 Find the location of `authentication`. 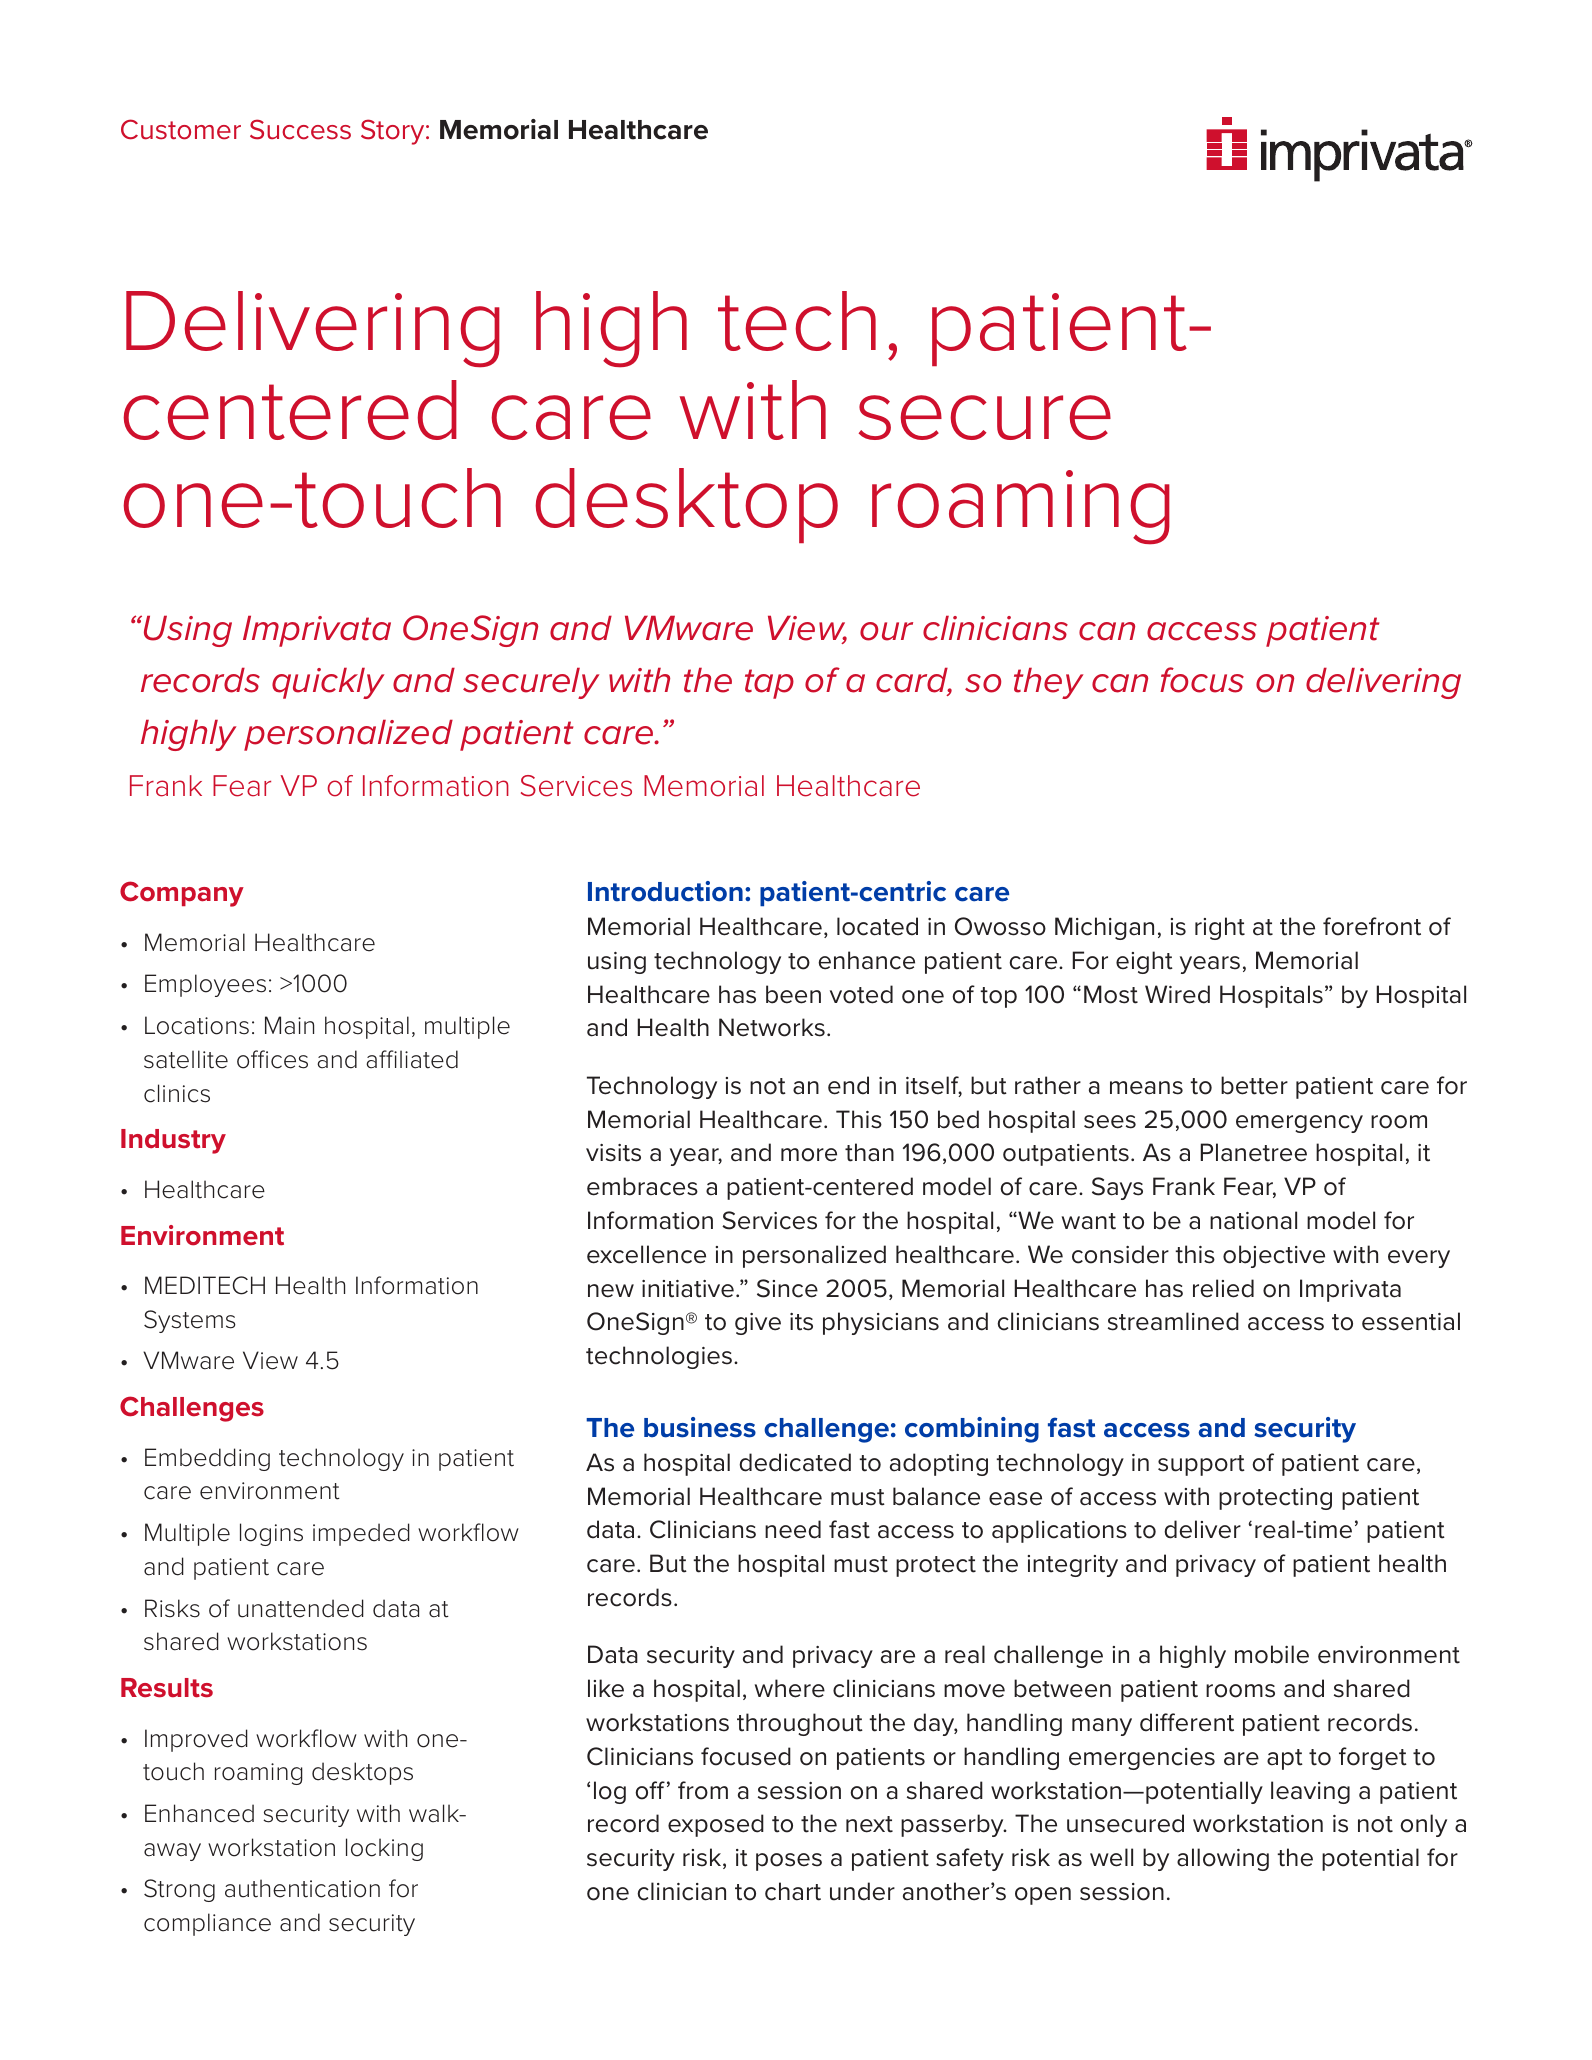

authentication is located at coordinates (302, 1888).
